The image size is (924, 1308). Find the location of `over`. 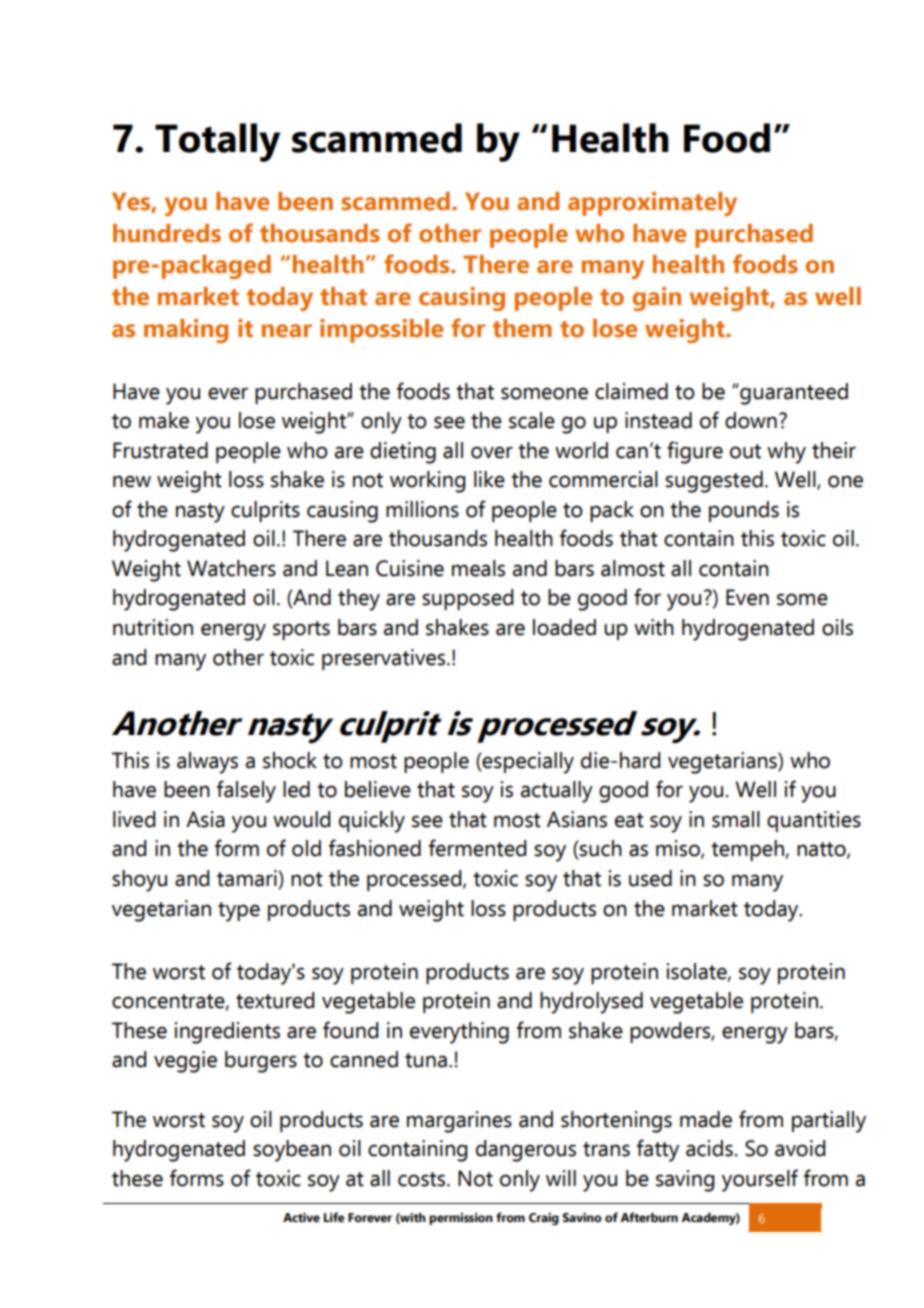

over is located at coordinates (492, 452).
